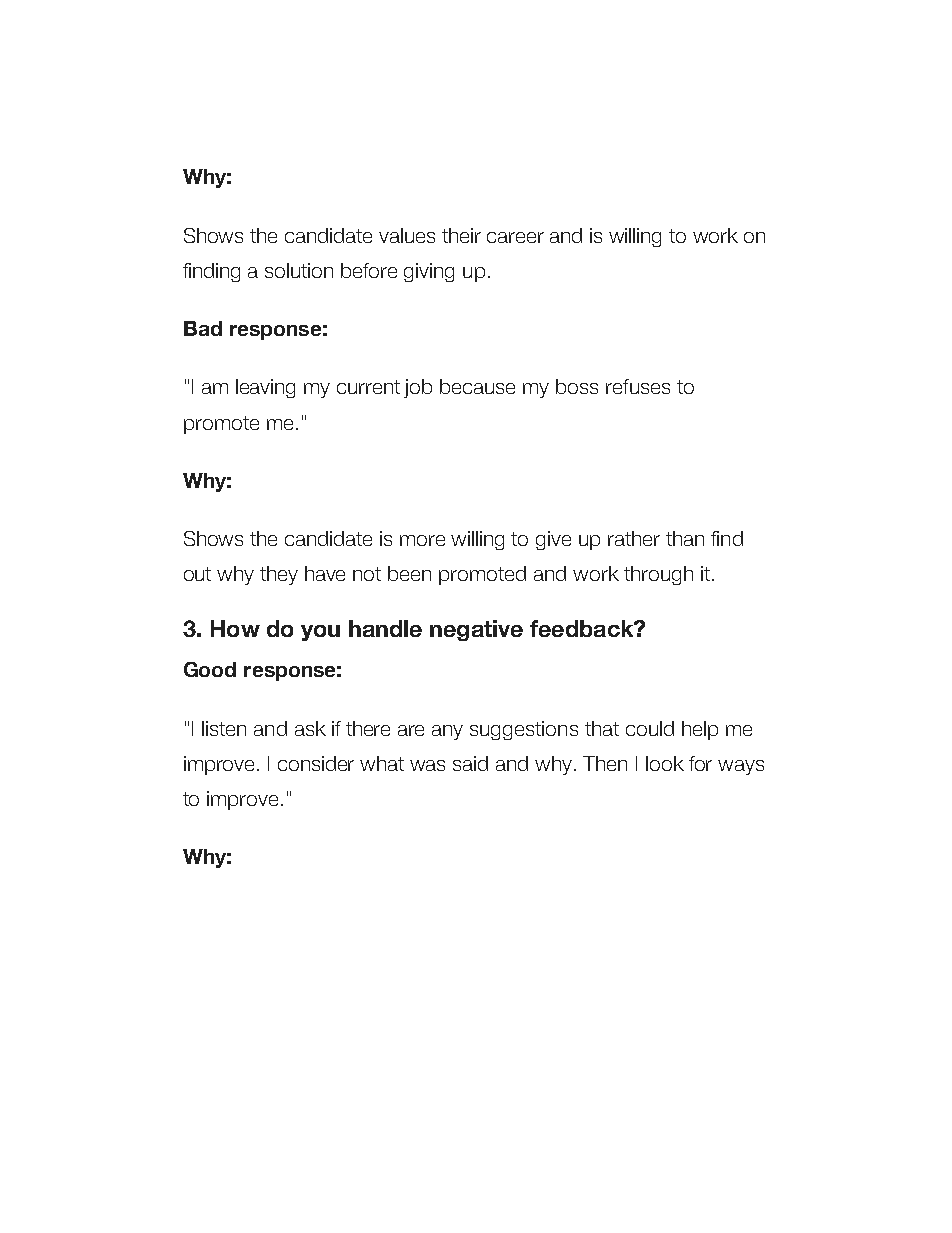  Describe the element at coordinates (422, 540) in the screenshot. I see `more` at that location.
